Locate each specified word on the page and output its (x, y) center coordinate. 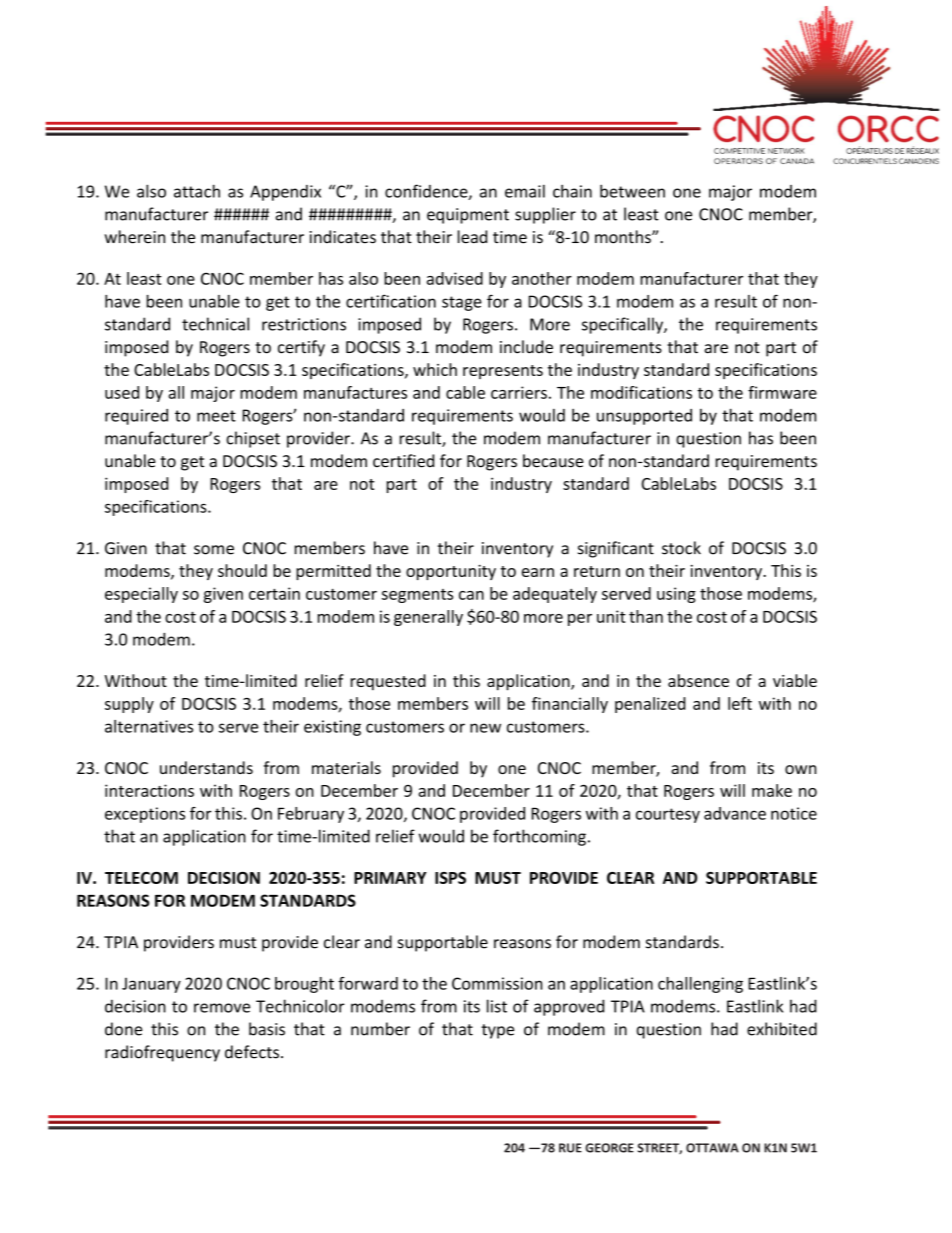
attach (197, 191)
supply (129, 705)
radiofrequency (162, 1053)
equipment (468, 216)
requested (388, 682)
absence (698, 680)
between (632, 191)
